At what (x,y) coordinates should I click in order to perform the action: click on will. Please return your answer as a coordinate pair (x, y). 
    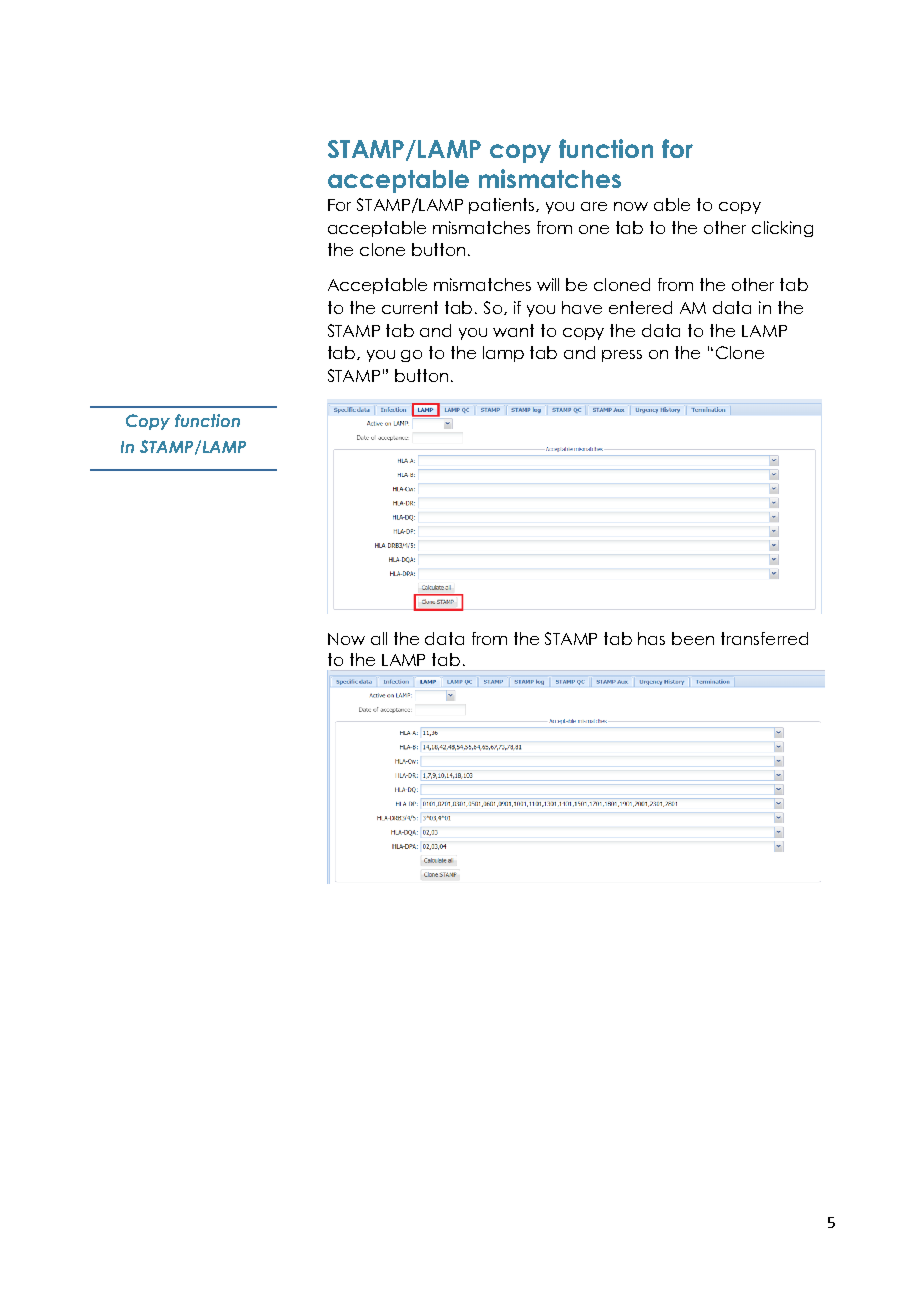
    Looking at the image, I should click on (548, 284).
